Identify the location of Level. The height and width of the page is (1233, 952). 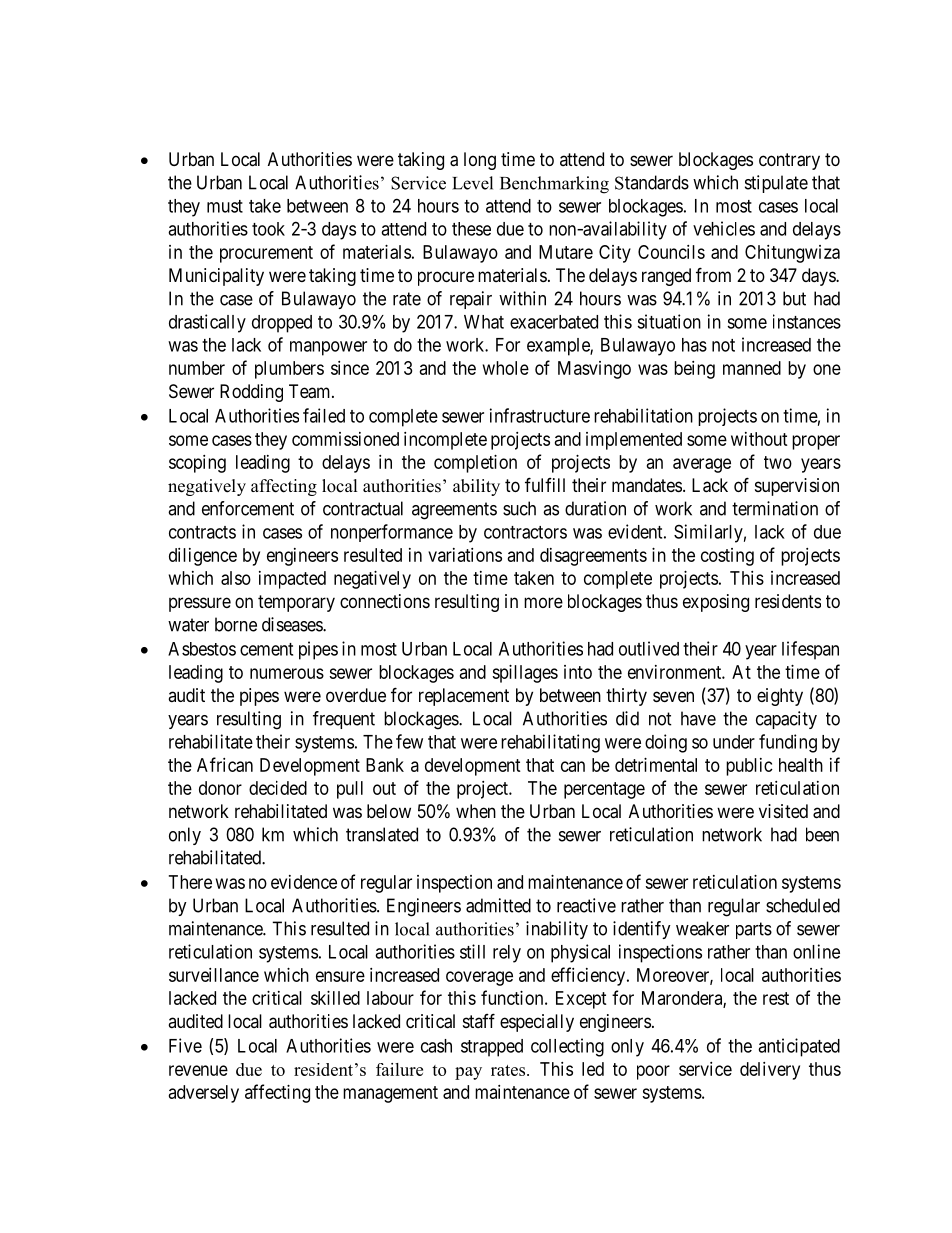
(472, 183).
